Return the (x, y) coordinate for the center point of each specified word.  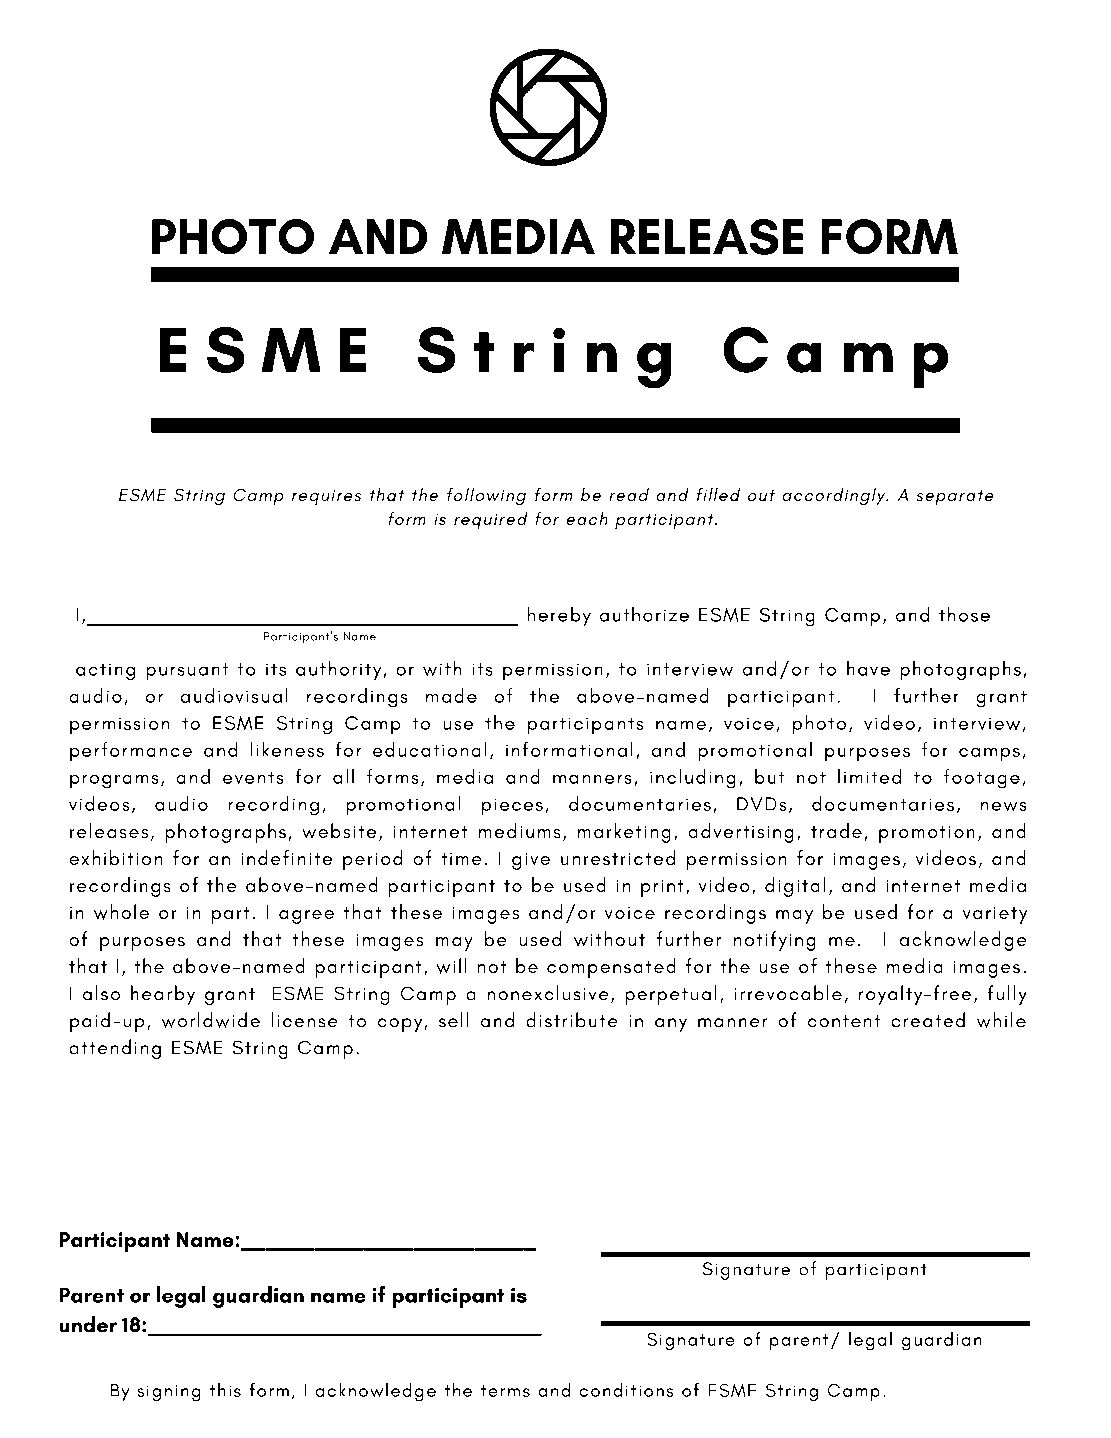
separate (955, 498)
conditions (627, 1389)
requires (326, 498)
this (225, 1389)
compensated (611, 968)
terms (505, 1391)
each (587, 518)
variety (995, 915)
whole (121, 912)
